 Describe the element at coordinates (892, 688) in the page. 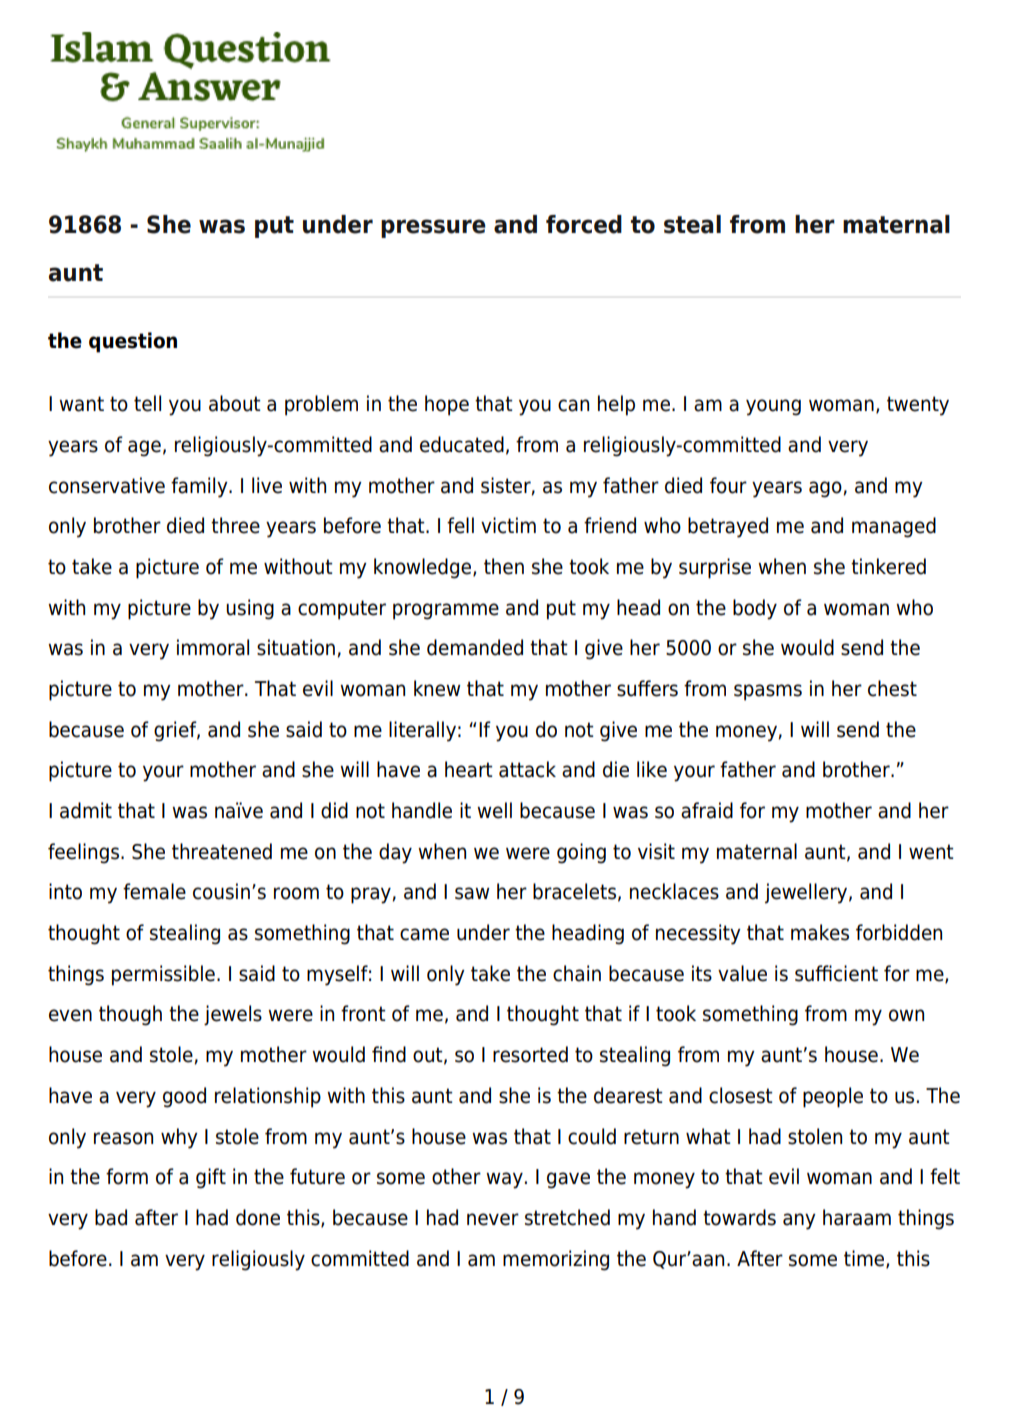

I see `chest` at that location.
